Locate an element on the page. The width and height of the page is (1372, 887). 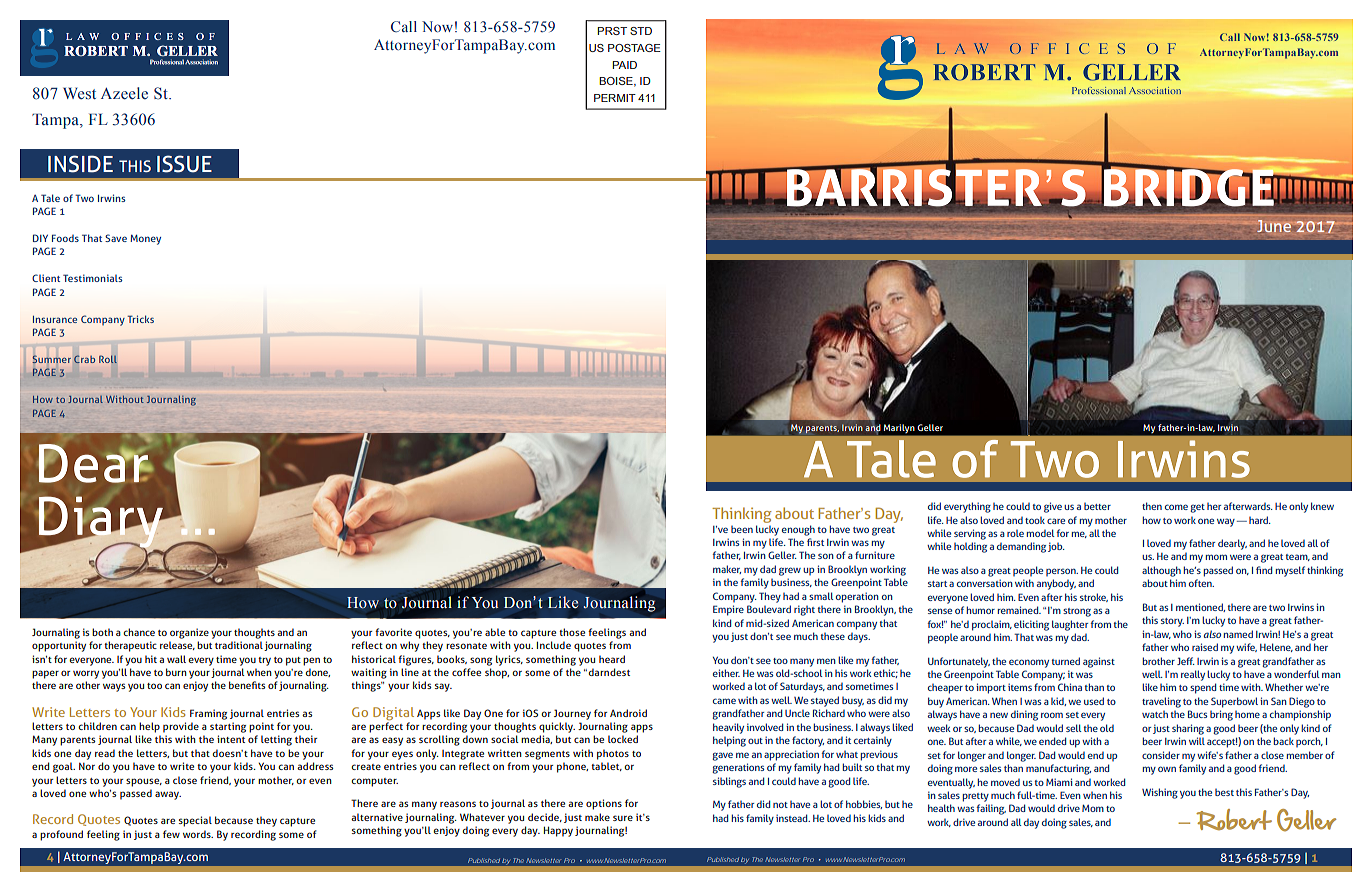
Money is located at coordinates (145, 239).
